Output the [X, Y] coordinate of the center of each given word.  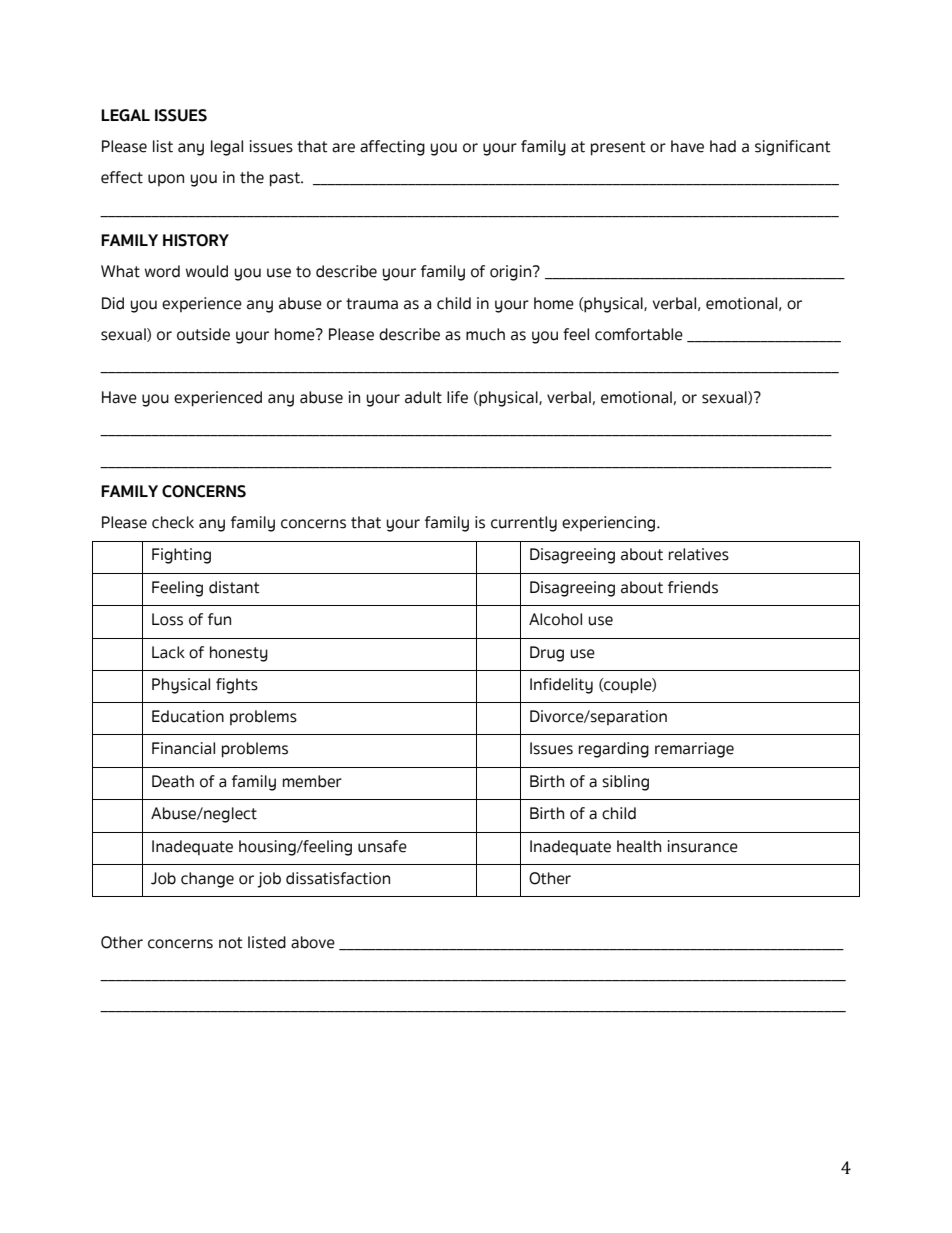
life [457, 397]
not [231, 943]
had [723, 146]
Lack [168, 652]
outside [203, 334]
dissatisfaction [338, 878]
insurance [703, 846]
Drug [547, 654]
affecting [392, 148]
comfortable [639, 334]
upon [166, 180]
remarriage [694, 750]
